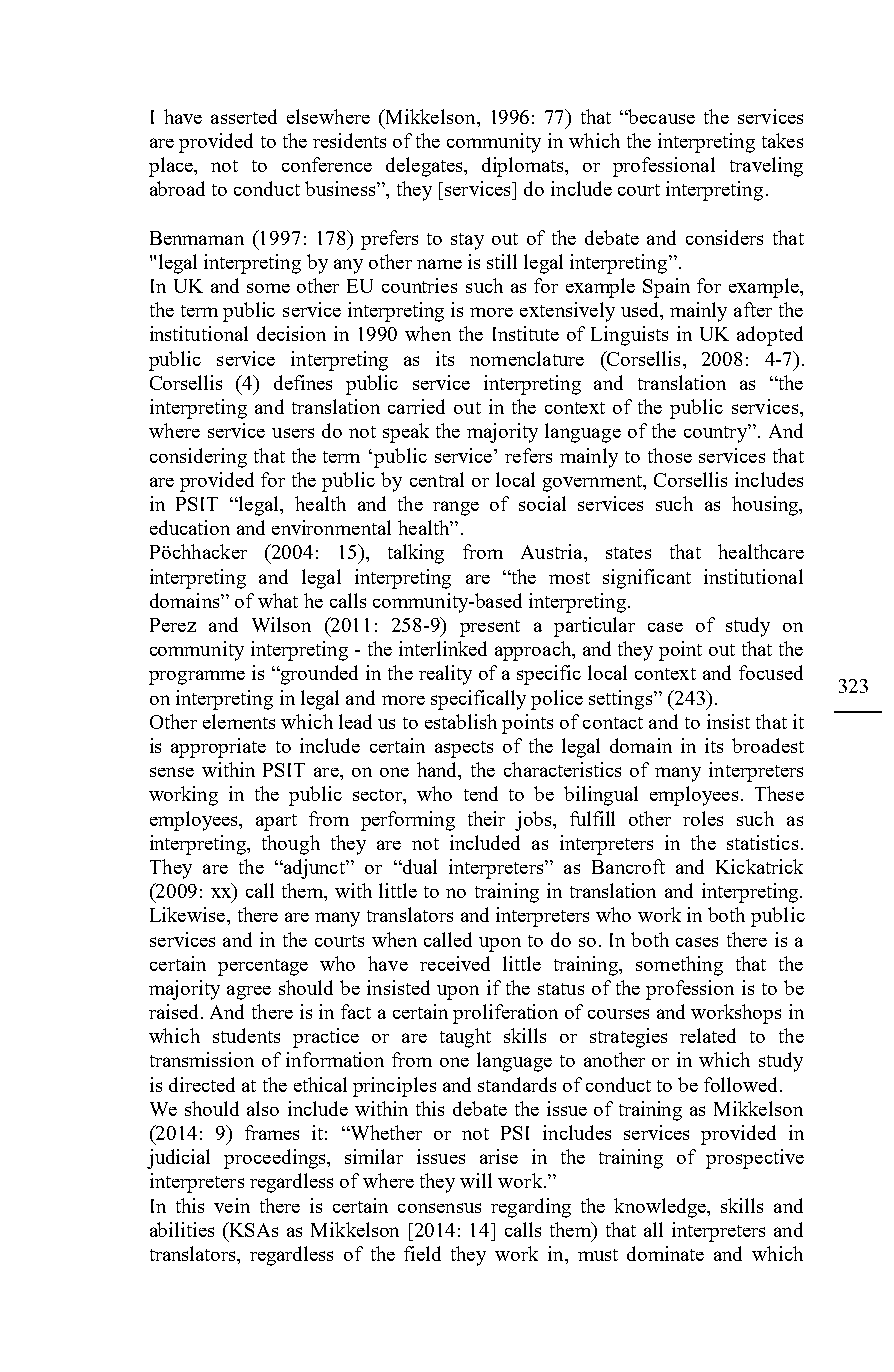 Image resolution: width=894 pixels, height=1372 pixels. Describe the element at coordinates (445, 675) in the document. I see `reality` at that location.
